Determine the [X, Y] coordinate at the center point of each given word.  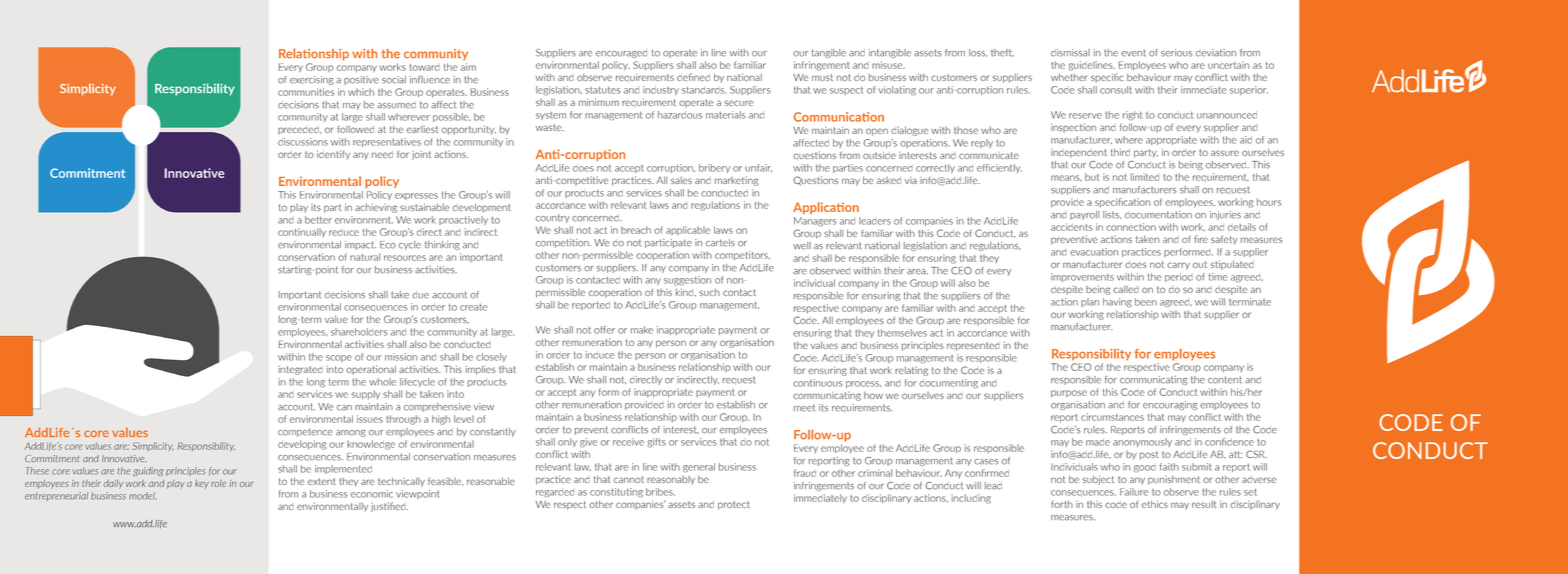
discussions [303, 142]
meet [804, 408]
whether [1069, 77]
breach [636, 230]
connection [1131, 227]
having [1117, 302]
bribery [714, 168]
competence [305, 432]
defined [693, 77]
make [642, 330]
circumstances [1112, 417]
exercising [312, 80]
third [1120, 152]
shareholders [359, 332]
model [142, 496]
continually [302, 232]
